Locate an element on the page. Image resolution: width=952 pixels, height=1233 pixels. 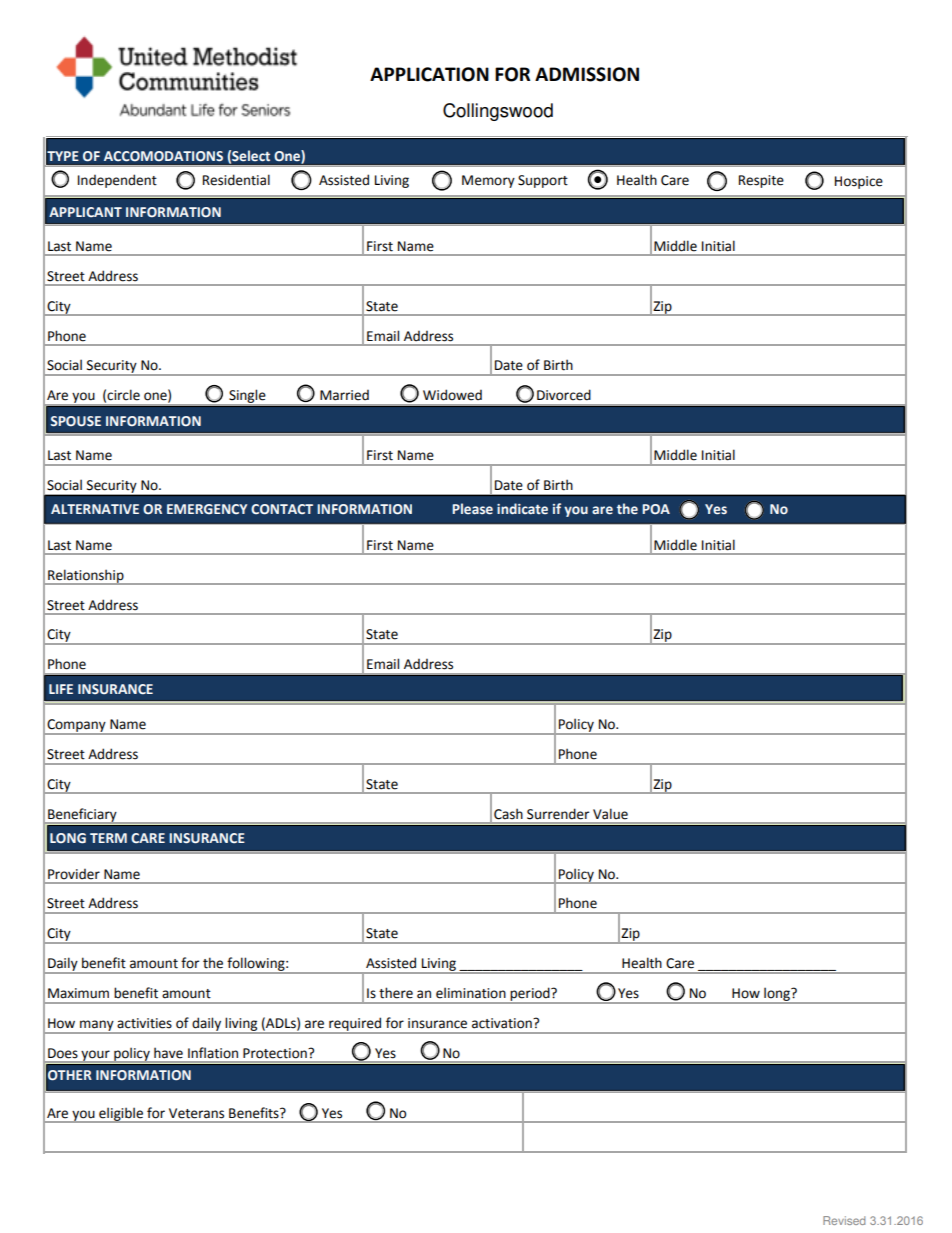
Cash is located at coordinates (508, 814).
